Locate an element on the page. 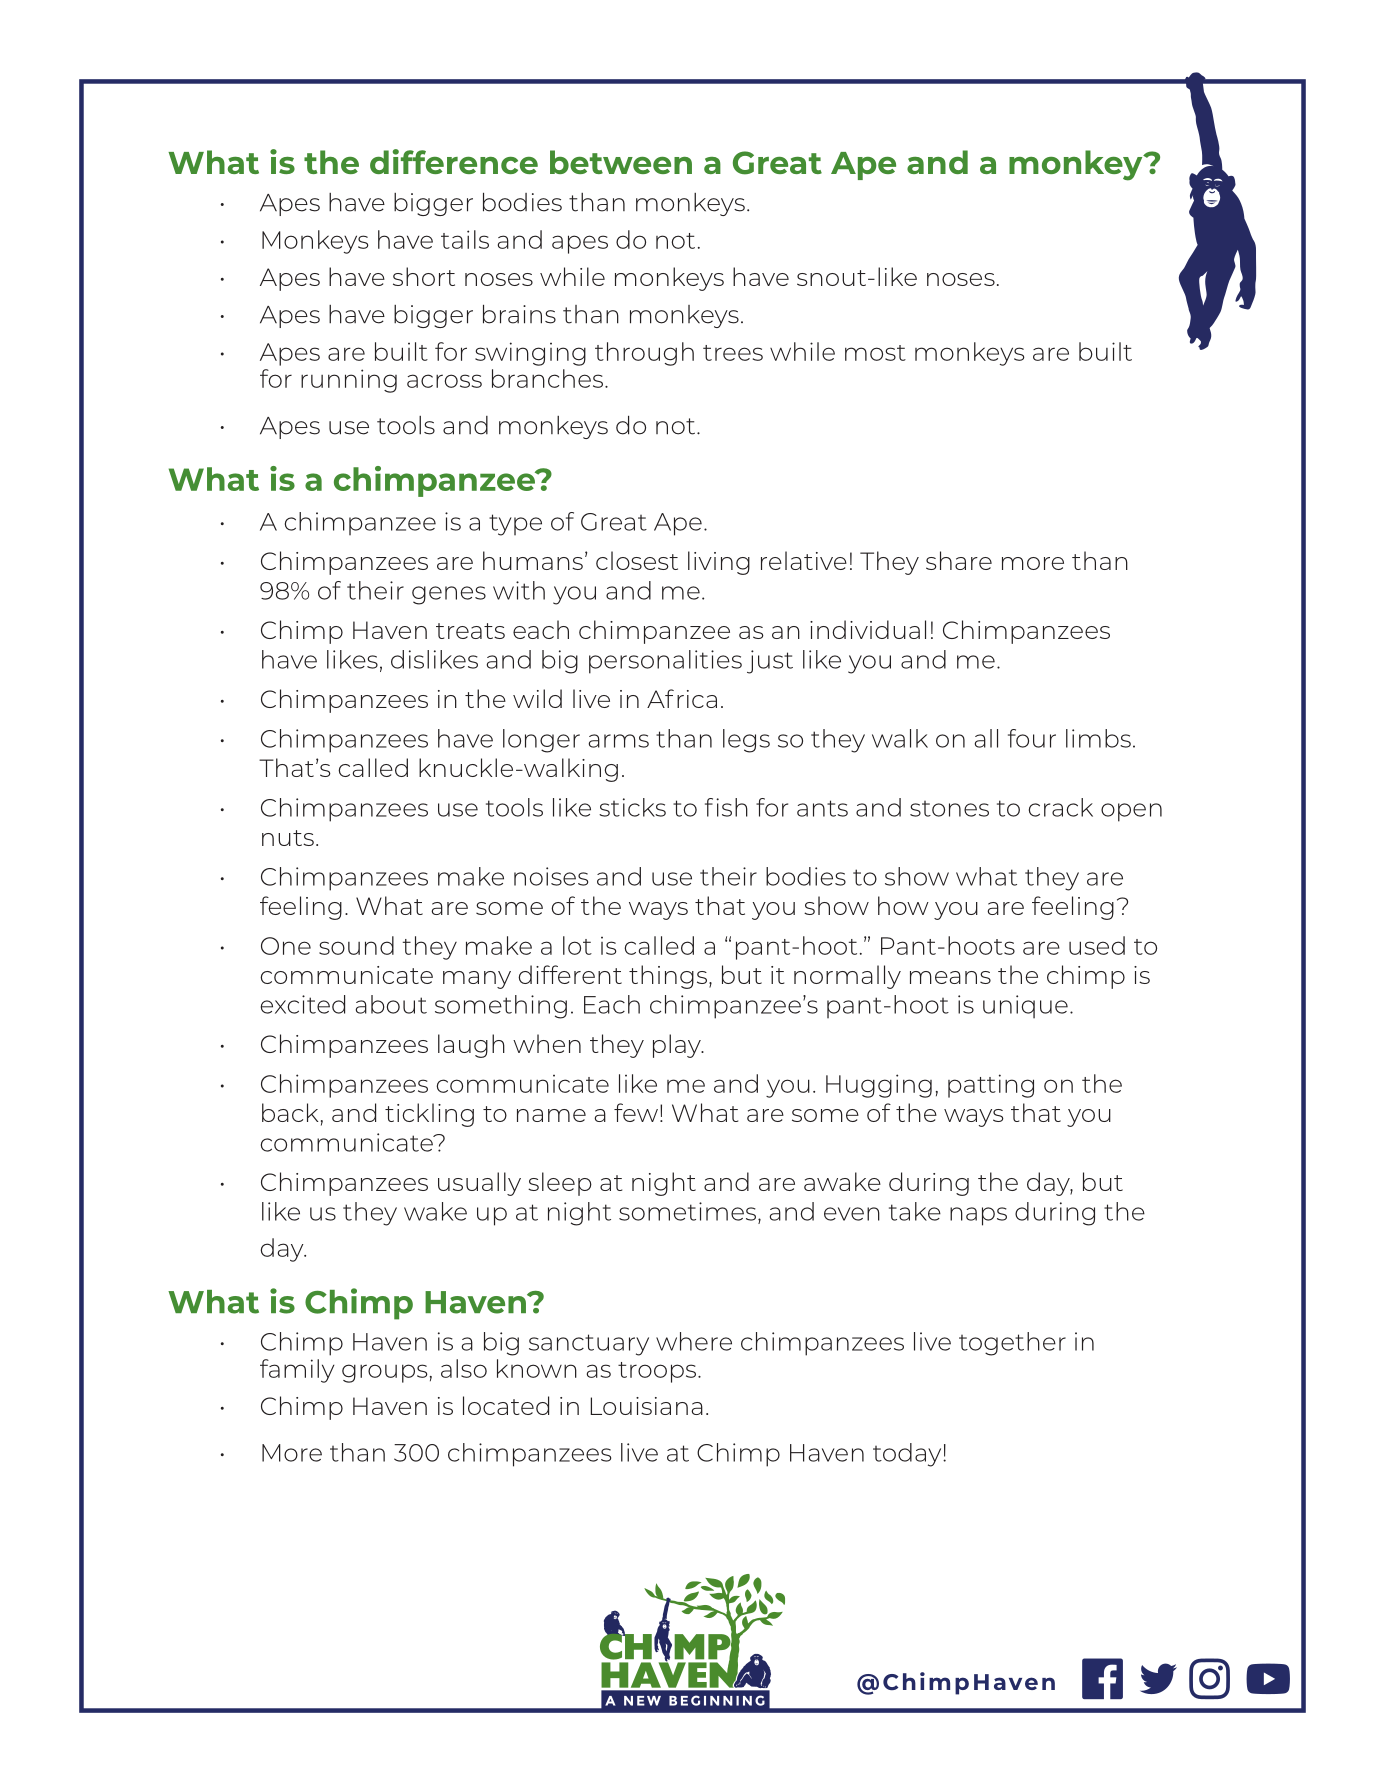  groups is located at coordinates (385, 1373).
